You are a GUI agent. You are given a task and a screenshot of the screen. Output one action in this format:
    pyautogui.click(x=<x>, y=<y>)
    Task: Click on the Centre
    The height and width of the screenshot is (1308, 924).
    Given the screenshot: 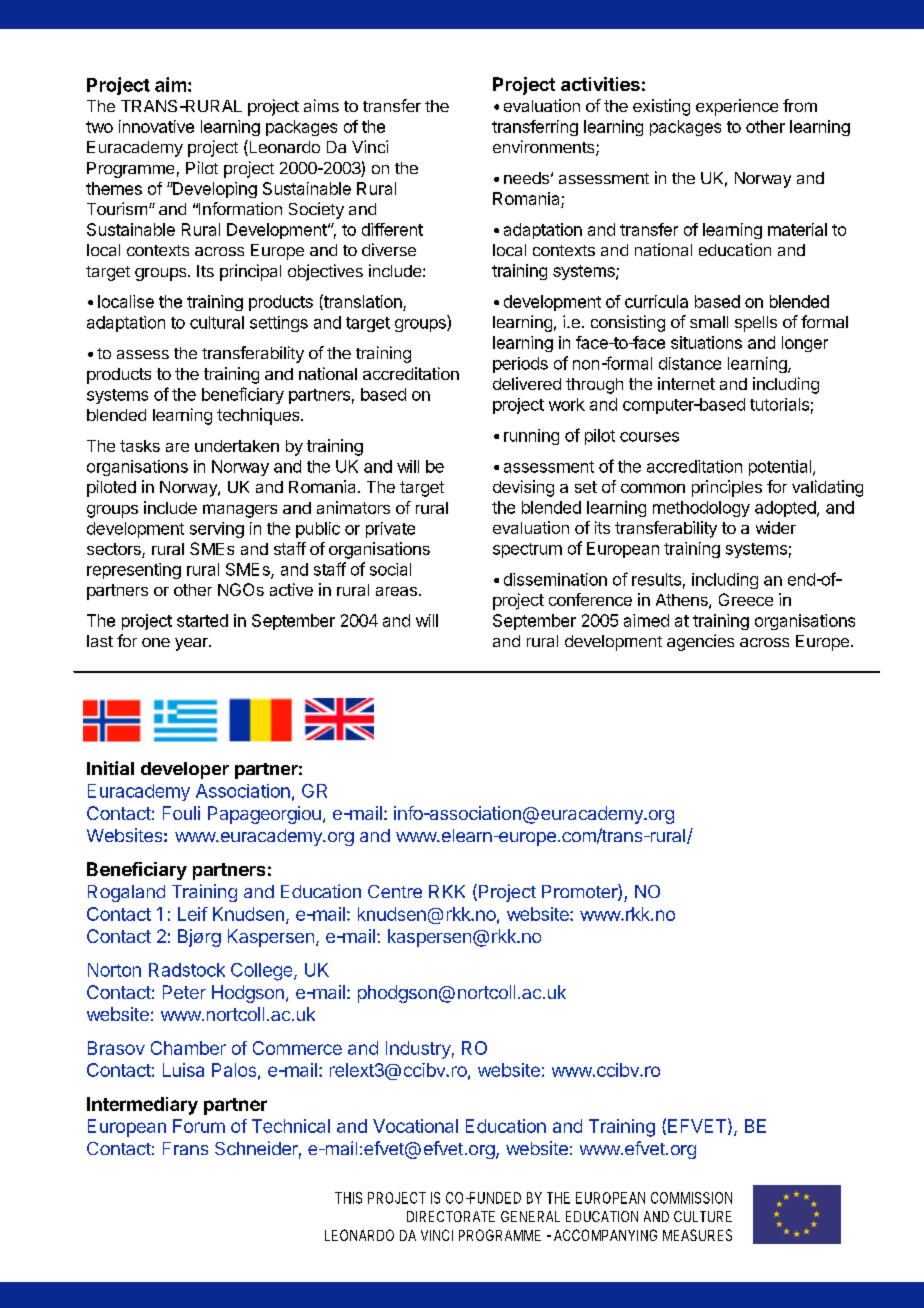 What is the action you would take?
    pyautogui.click(x=395, y=891)
